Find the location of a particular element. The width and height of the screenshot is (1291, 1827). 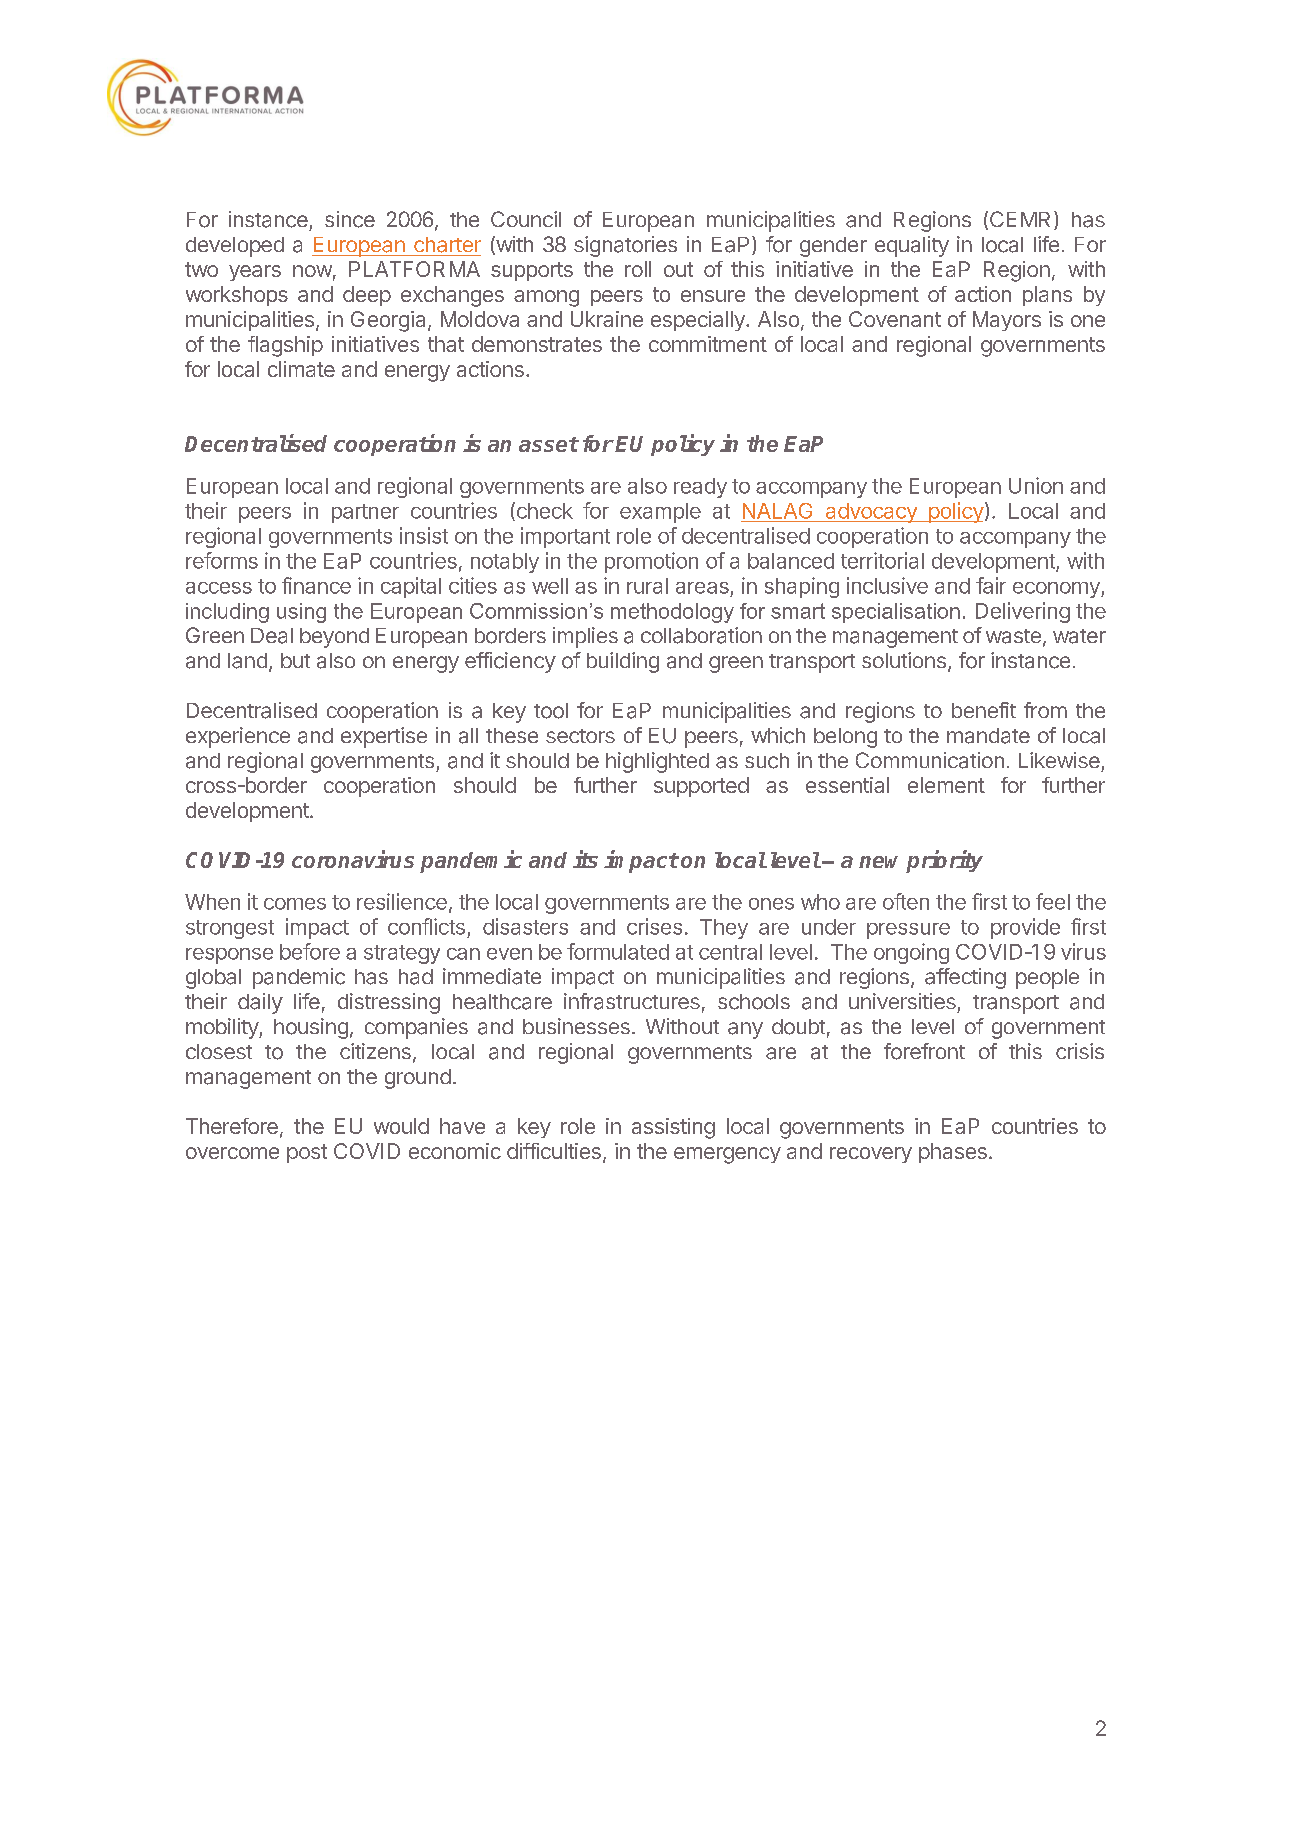

signatories is located at coordinates (625, 246).
